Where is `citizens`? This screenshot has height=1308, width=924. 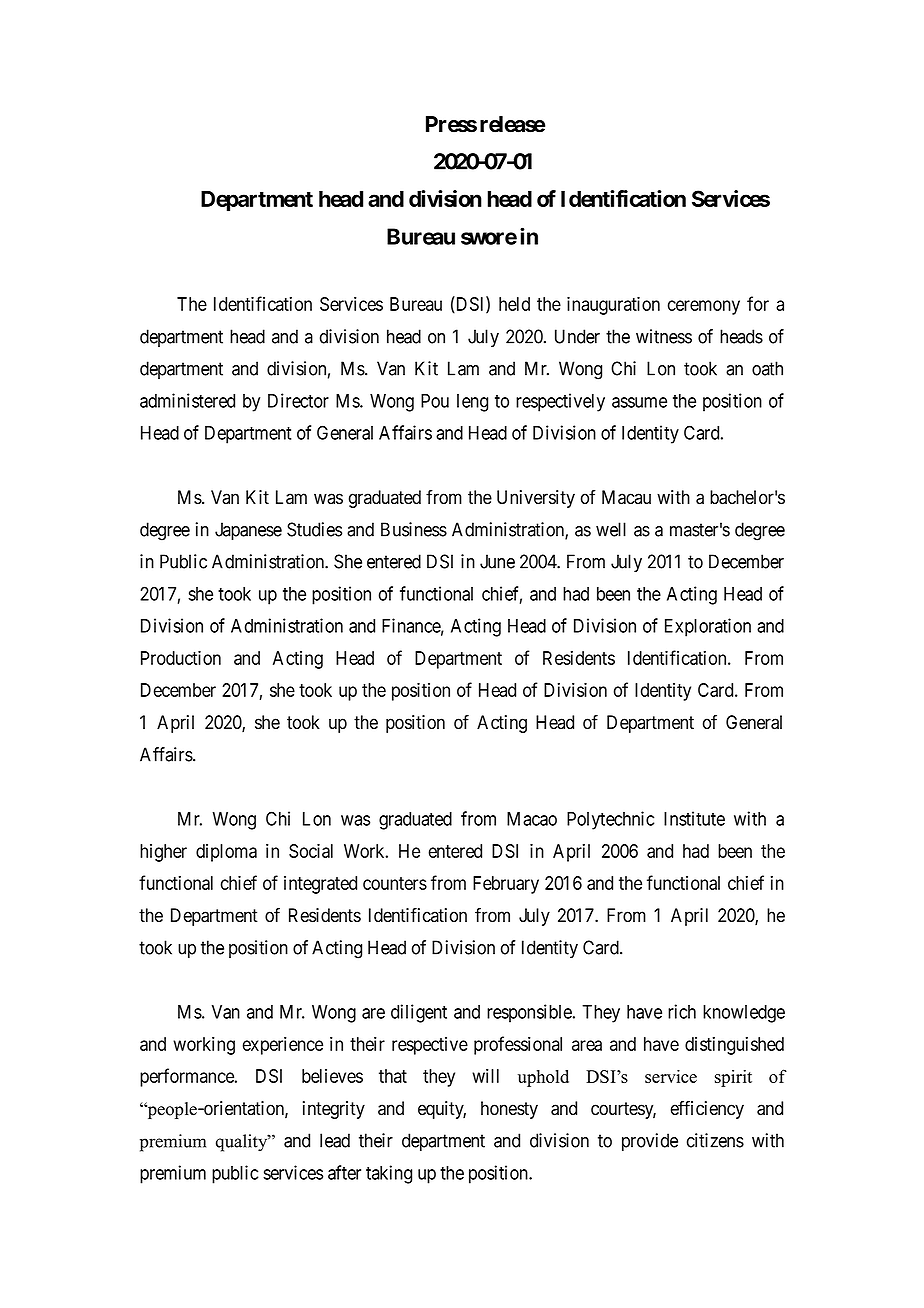
citizens is located at coordinates (715, 1140).
